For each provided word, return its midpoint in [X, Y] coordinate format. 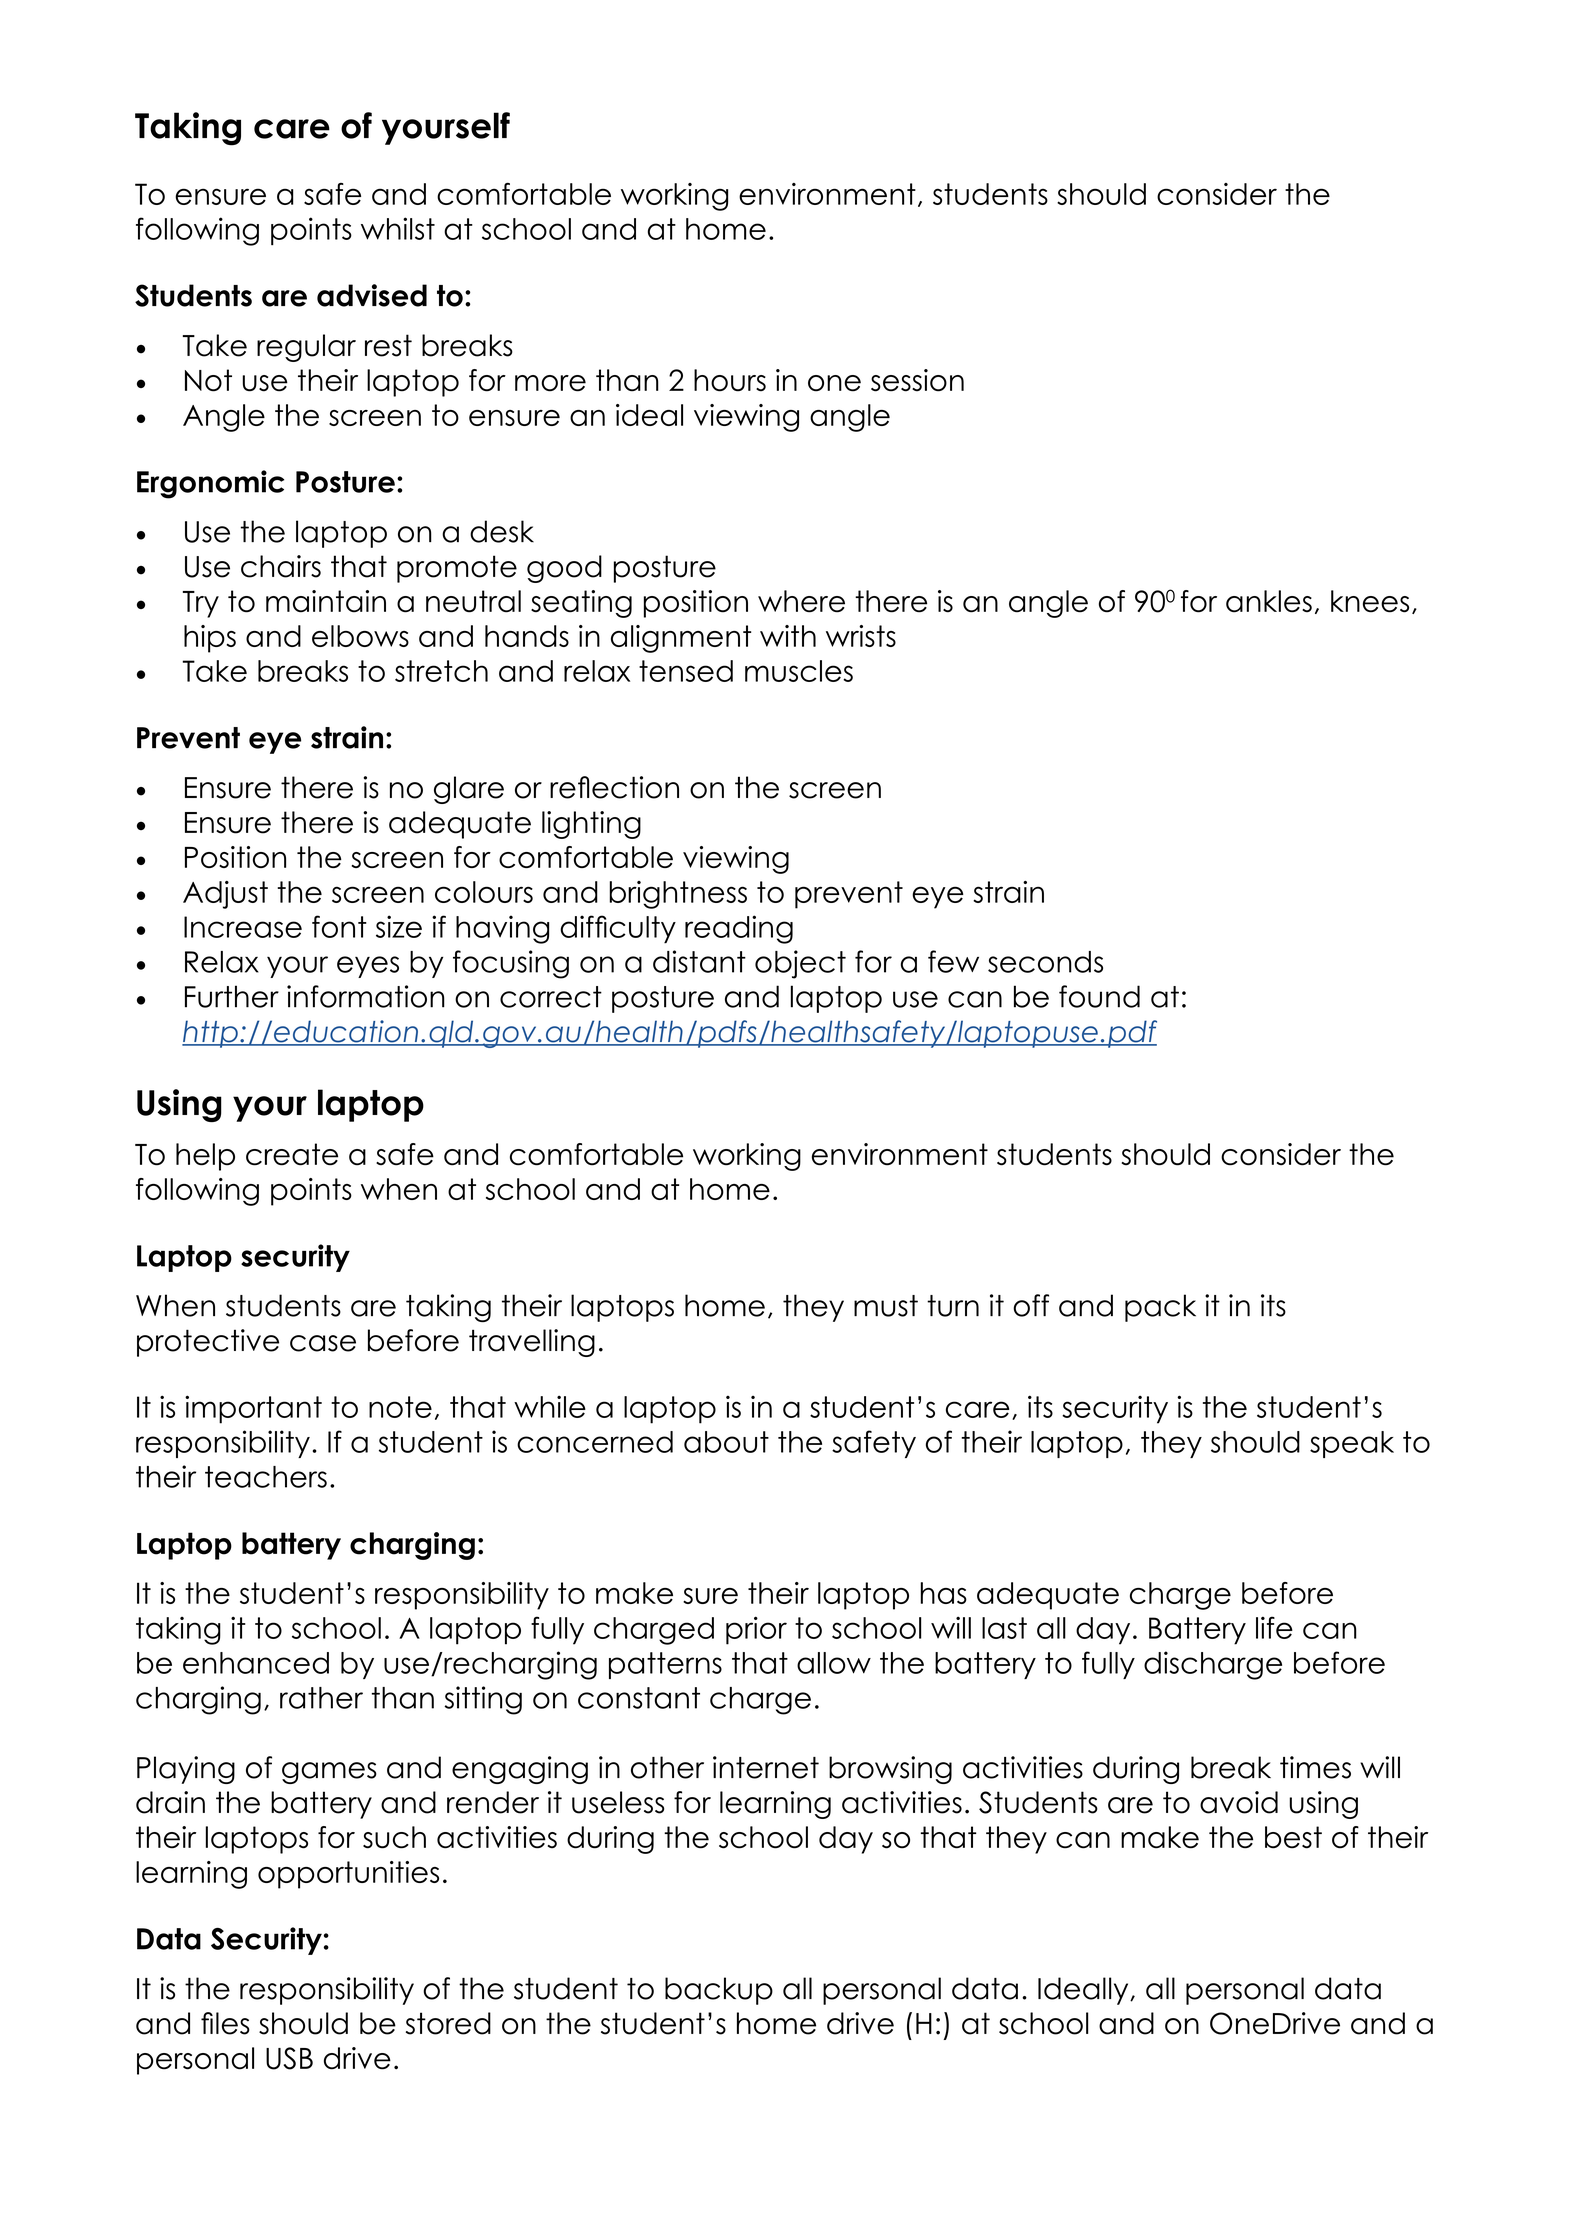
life [1274, 1627]
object [800, 964]
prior [756, 1630]
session [917, 380]
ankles [1269, 601]
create [292, 1154]
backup [719, 1991]
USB [289, 2058]
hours [730, 380]
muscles [799, 671]
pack [1160, 1308]
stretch [441, 671]
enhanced [256, 1663]
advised [372, 295]
